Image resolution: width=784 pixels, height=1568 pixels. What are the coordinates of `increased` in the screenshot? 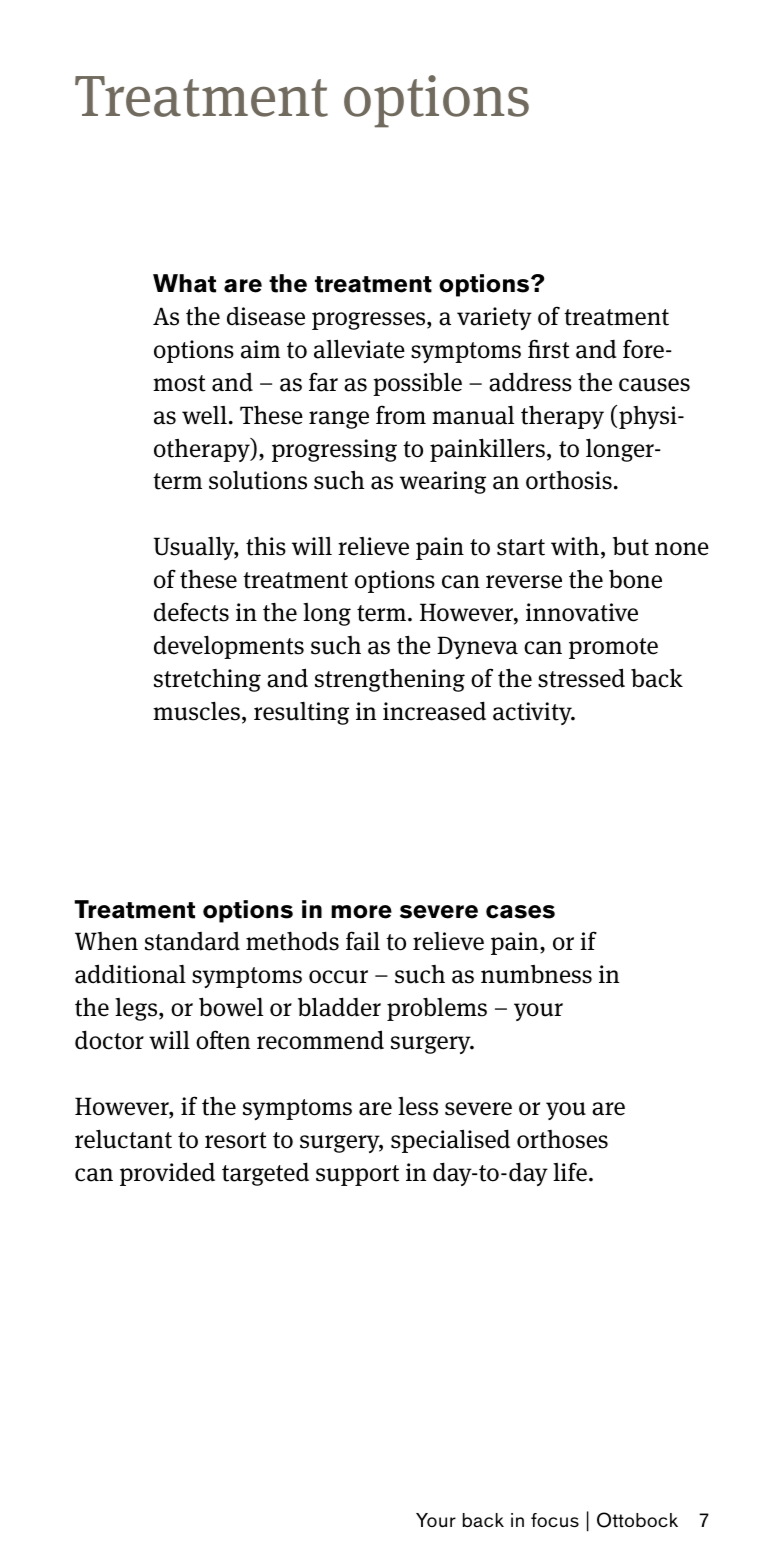 It's located at (434, 711).
